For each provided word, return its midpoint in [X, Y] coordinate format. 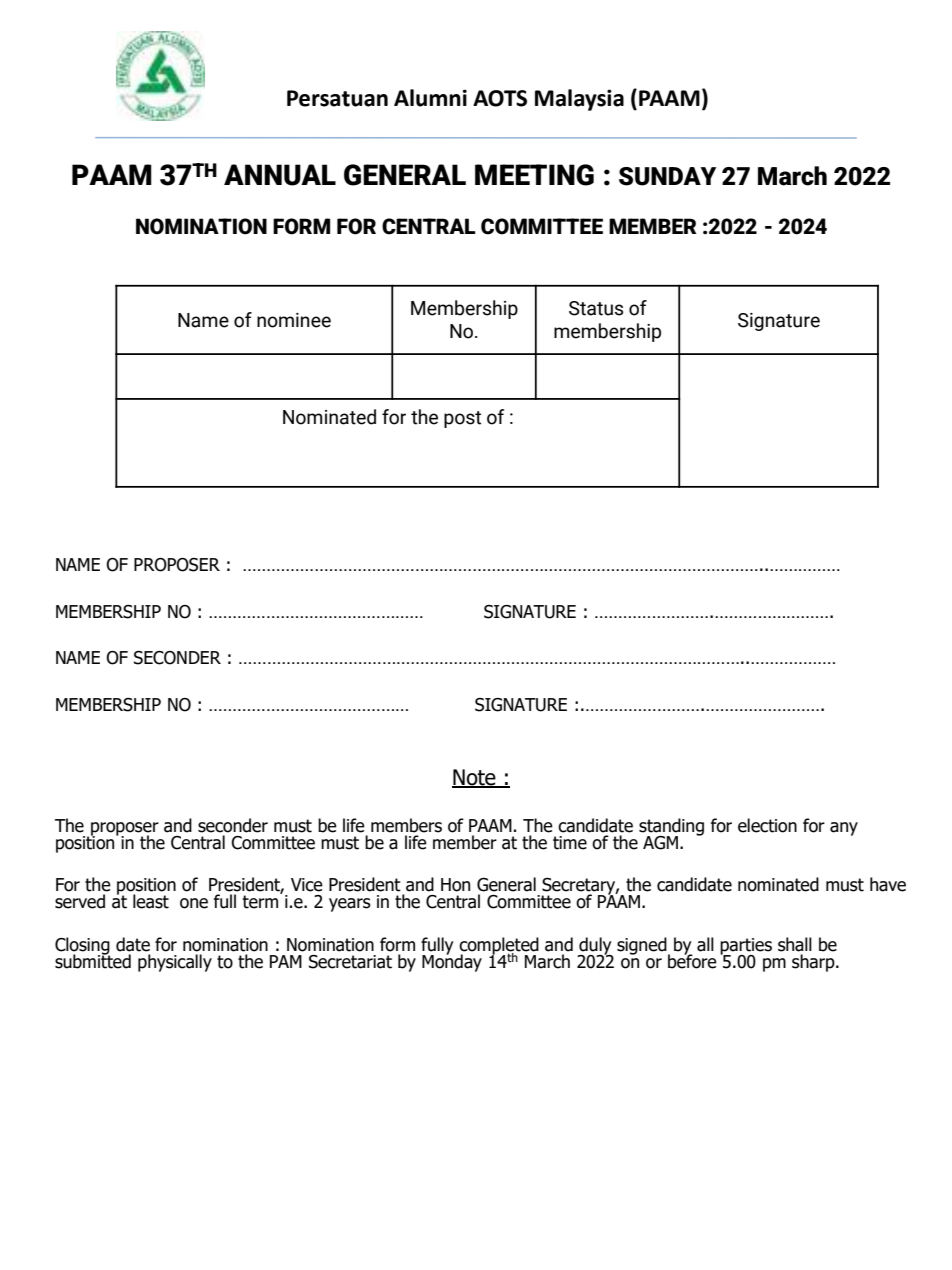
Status [596, 308]
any [844, 829]
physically [175, 963]
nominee [294, 320]
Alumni [430, 98]
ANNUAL [280, 175]
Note [475, 778]
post [462, 419]
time [570, 843]
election [767, 825]
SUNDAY [667, 176]
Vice [307, 885]
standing [671, 828]
